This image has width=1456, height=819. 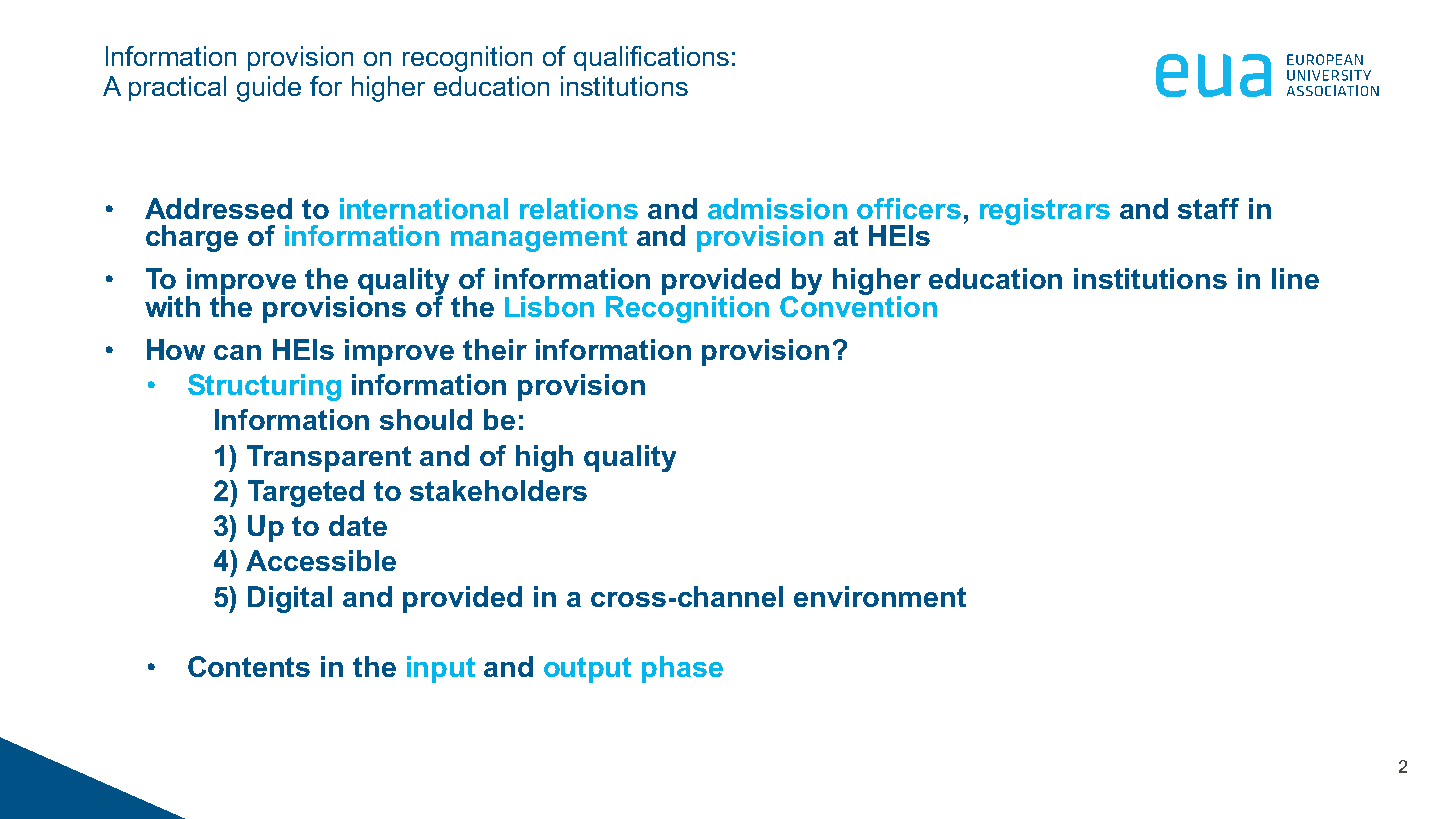 I want to click on environment, so click(x=880, y=596).
